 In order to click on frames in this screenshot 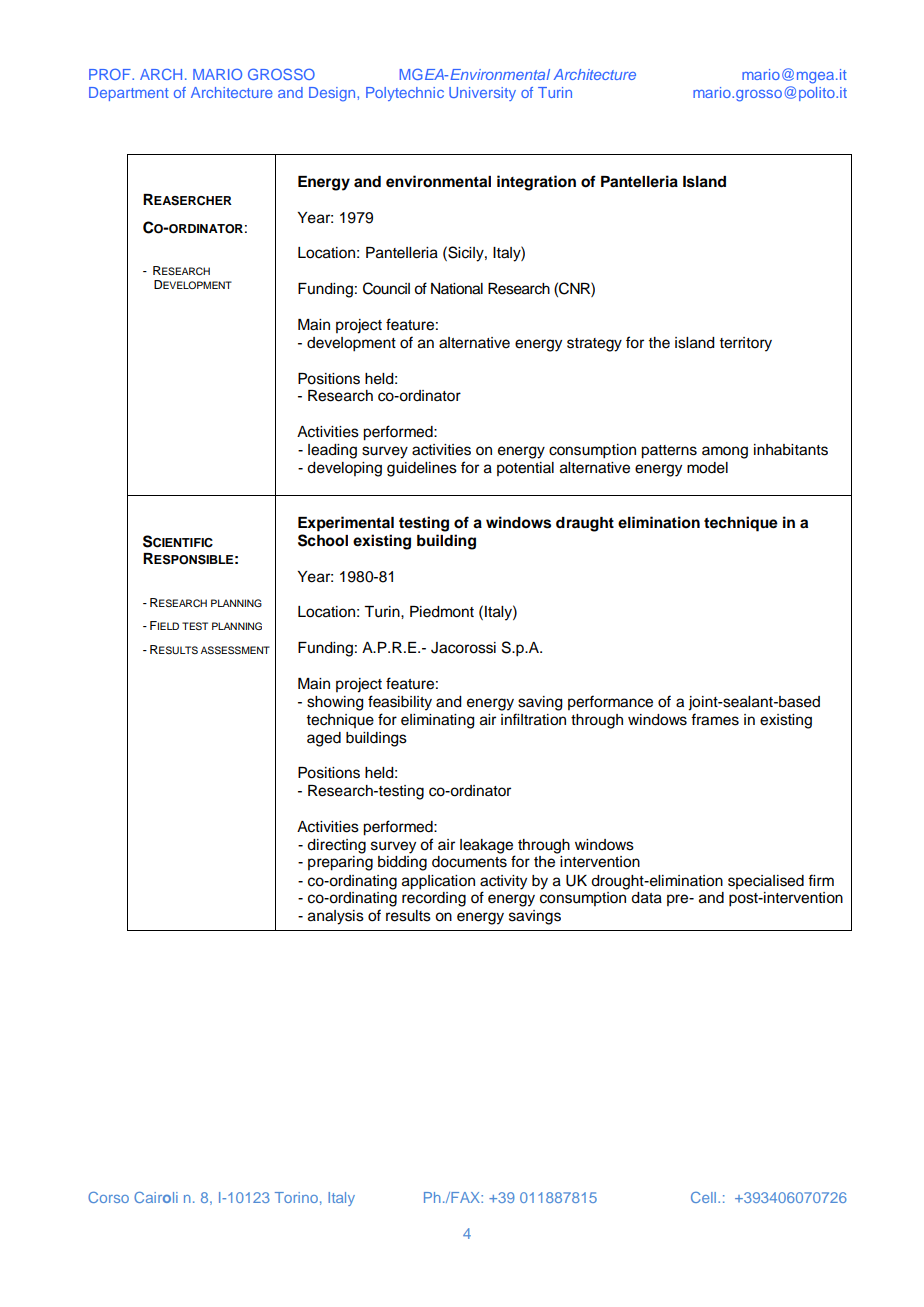, I will do `click(715, 719)`.
